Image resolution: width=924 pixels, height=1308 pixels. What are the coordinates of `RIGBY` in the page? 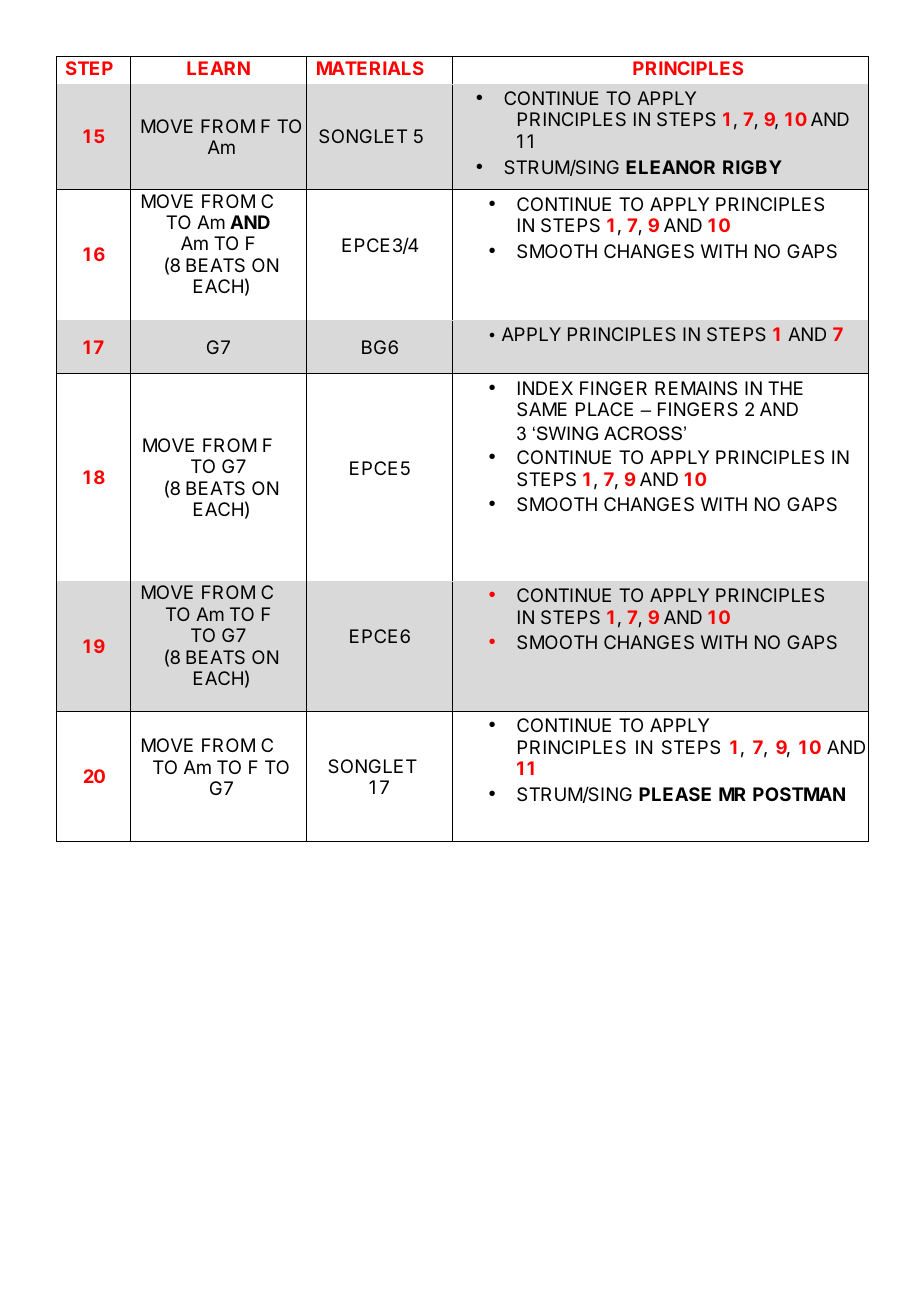 It's located at (752, 167).
